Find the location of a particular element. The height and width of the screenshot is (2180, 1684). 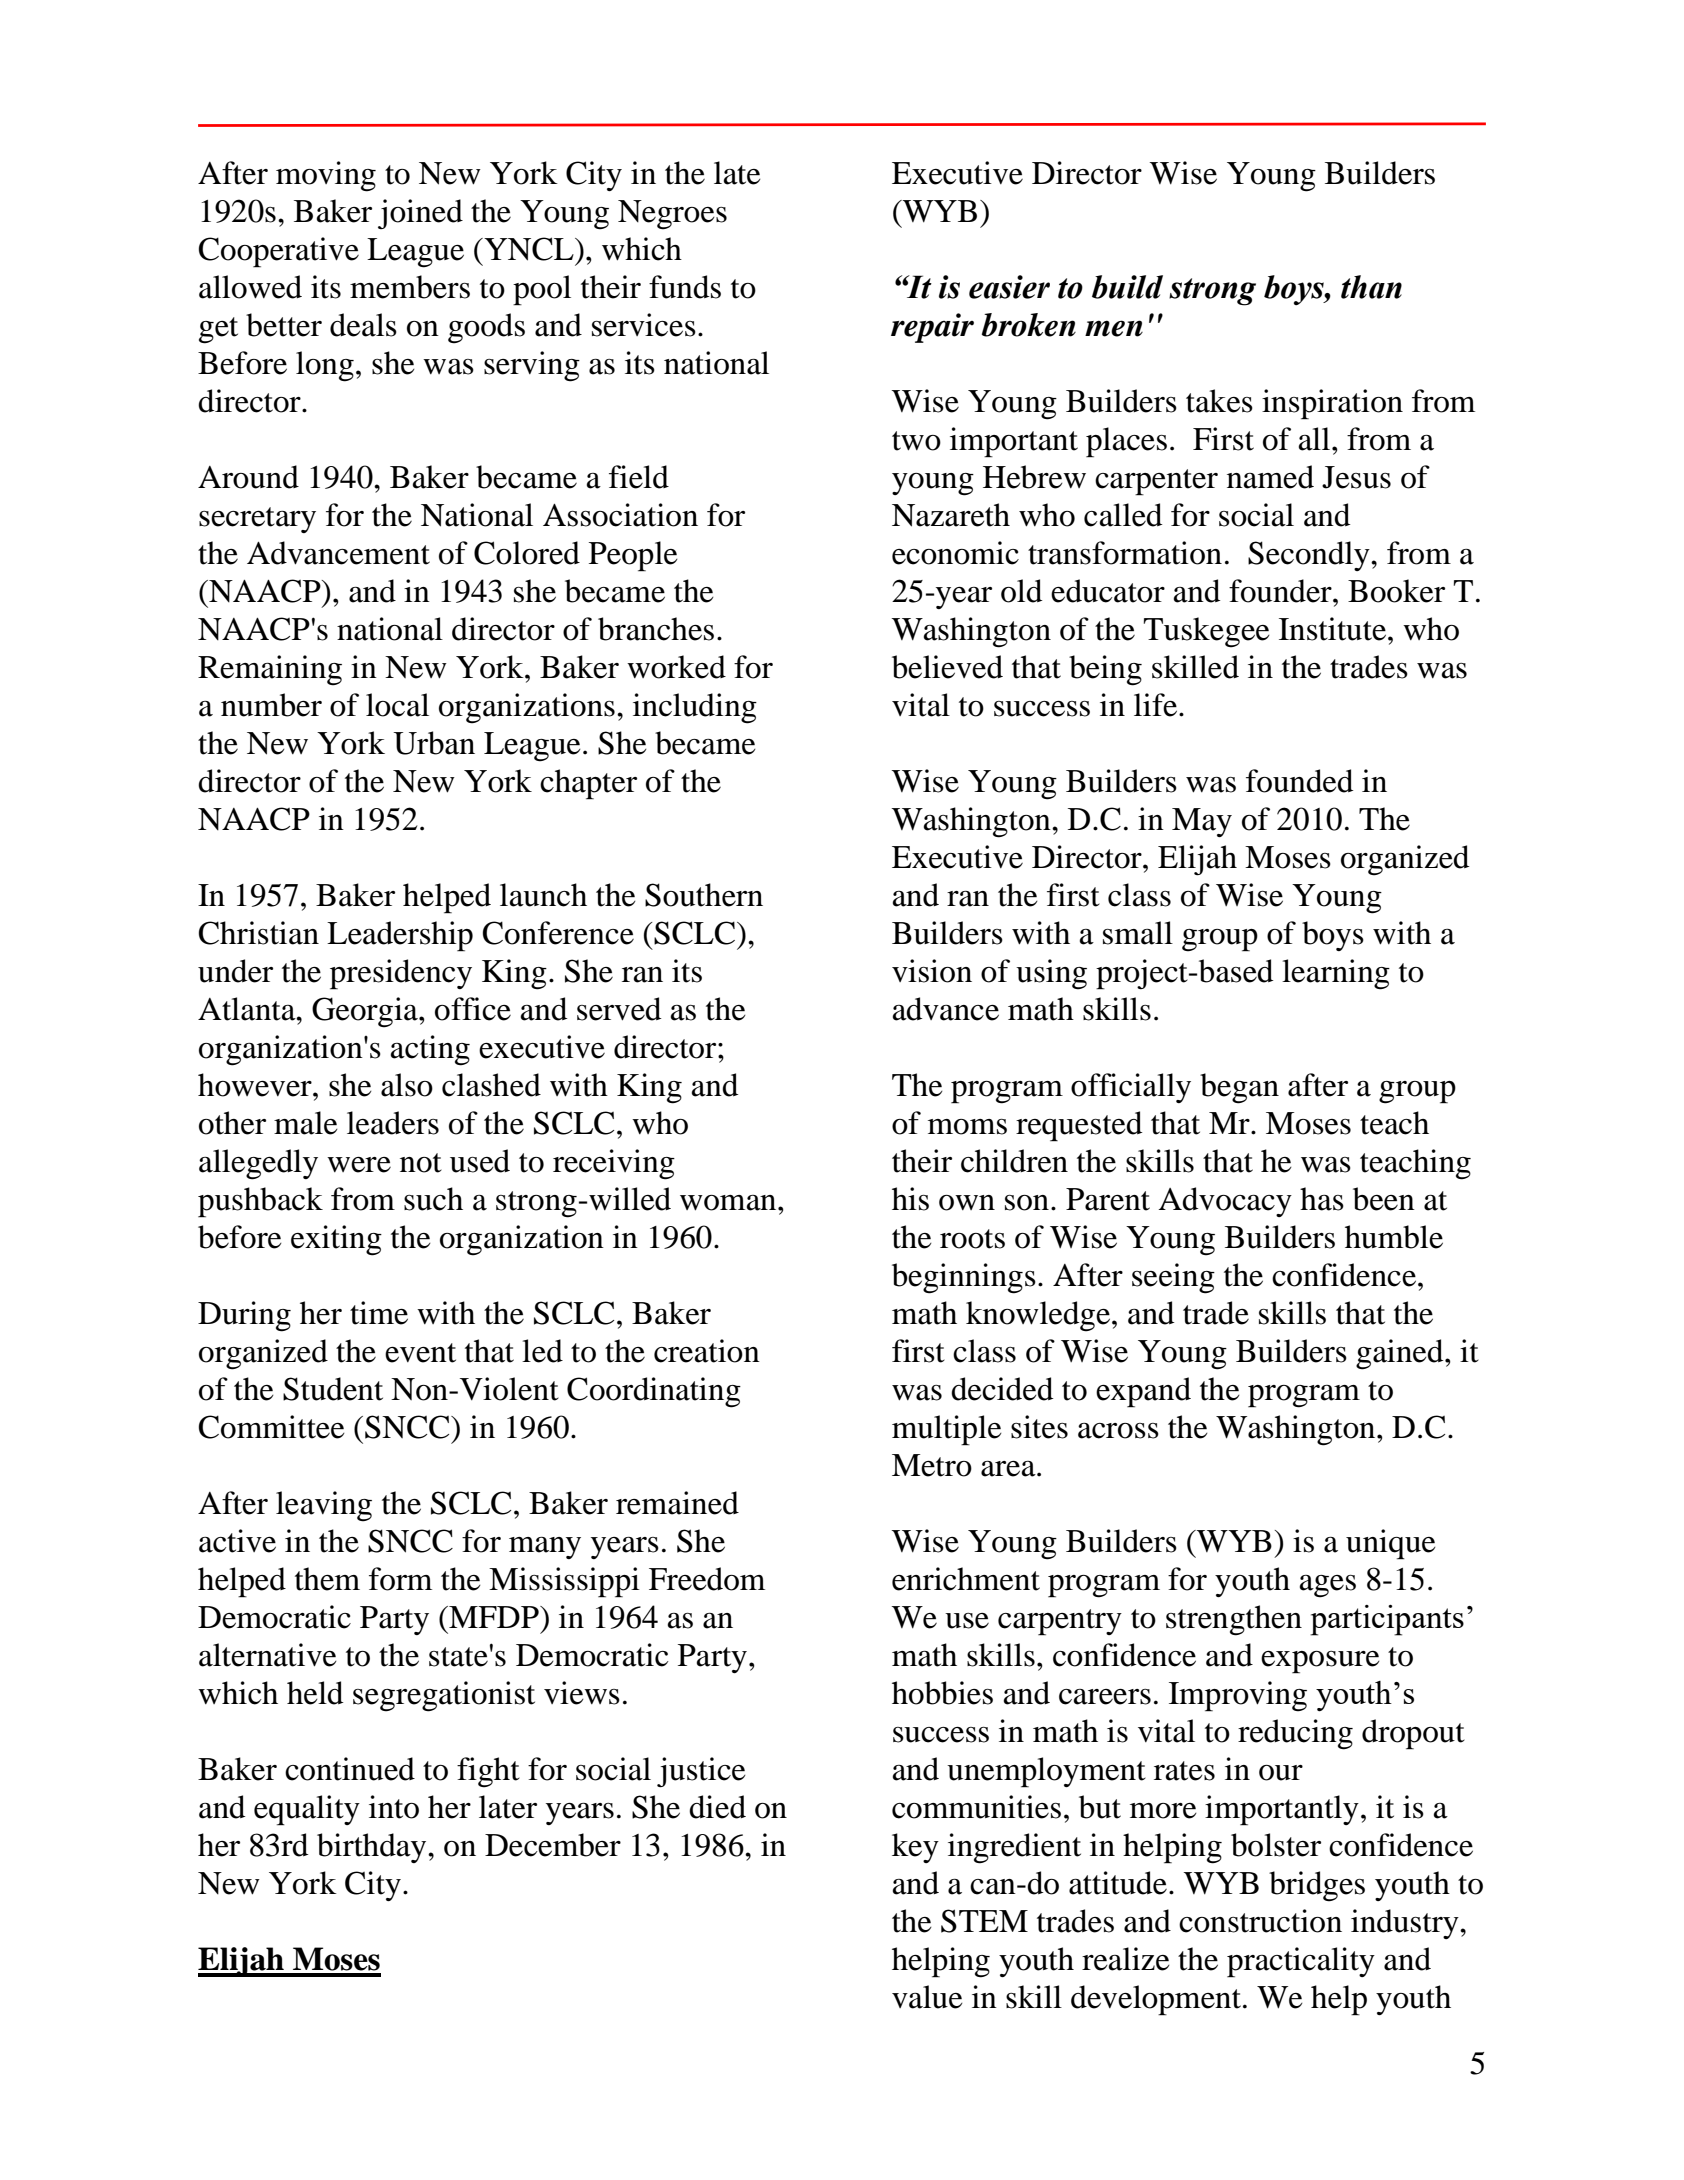

birthday is located at coordinates (373, 1848).
